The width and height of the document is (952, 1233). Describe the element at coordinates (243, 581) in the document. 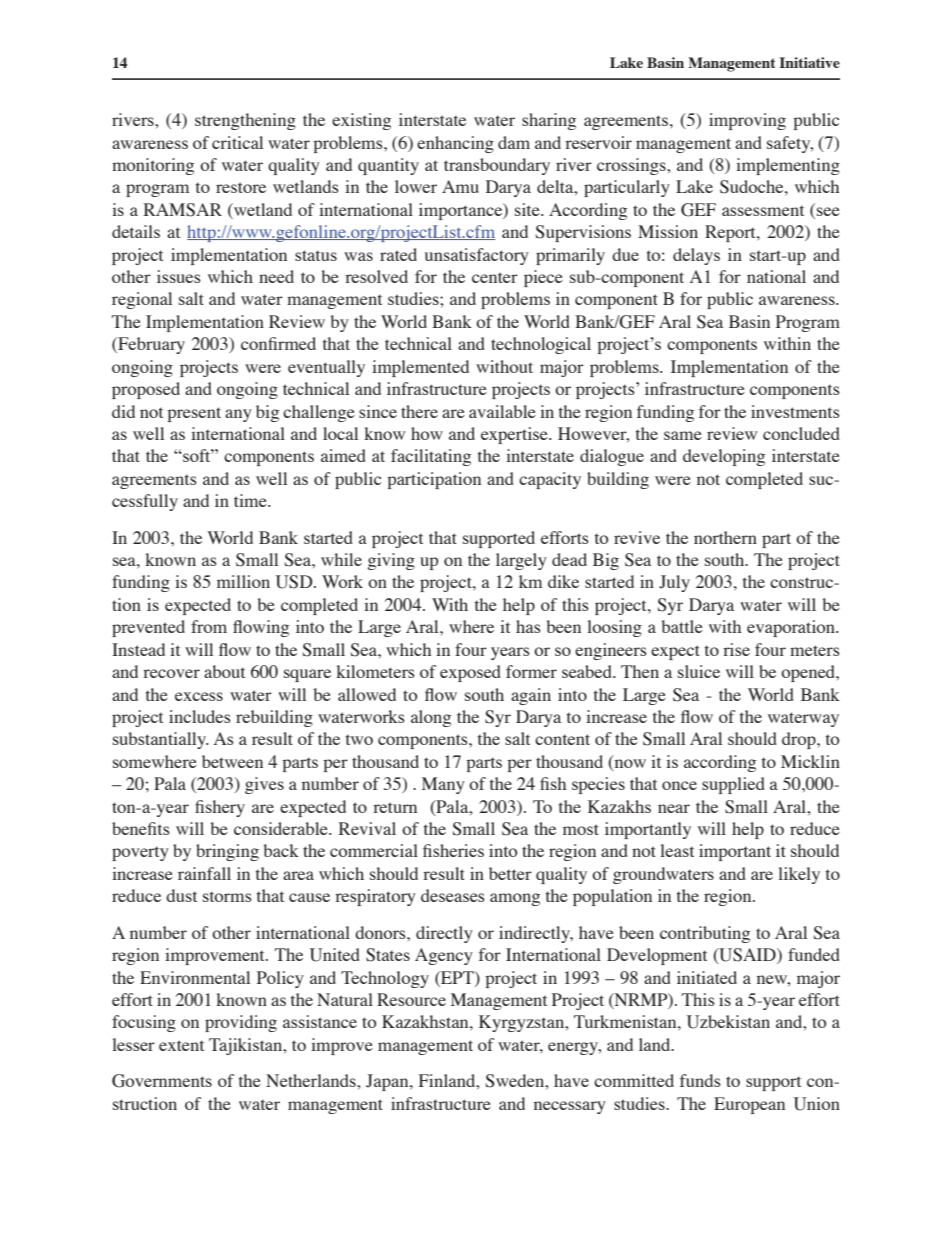

I see `million` at that location.
